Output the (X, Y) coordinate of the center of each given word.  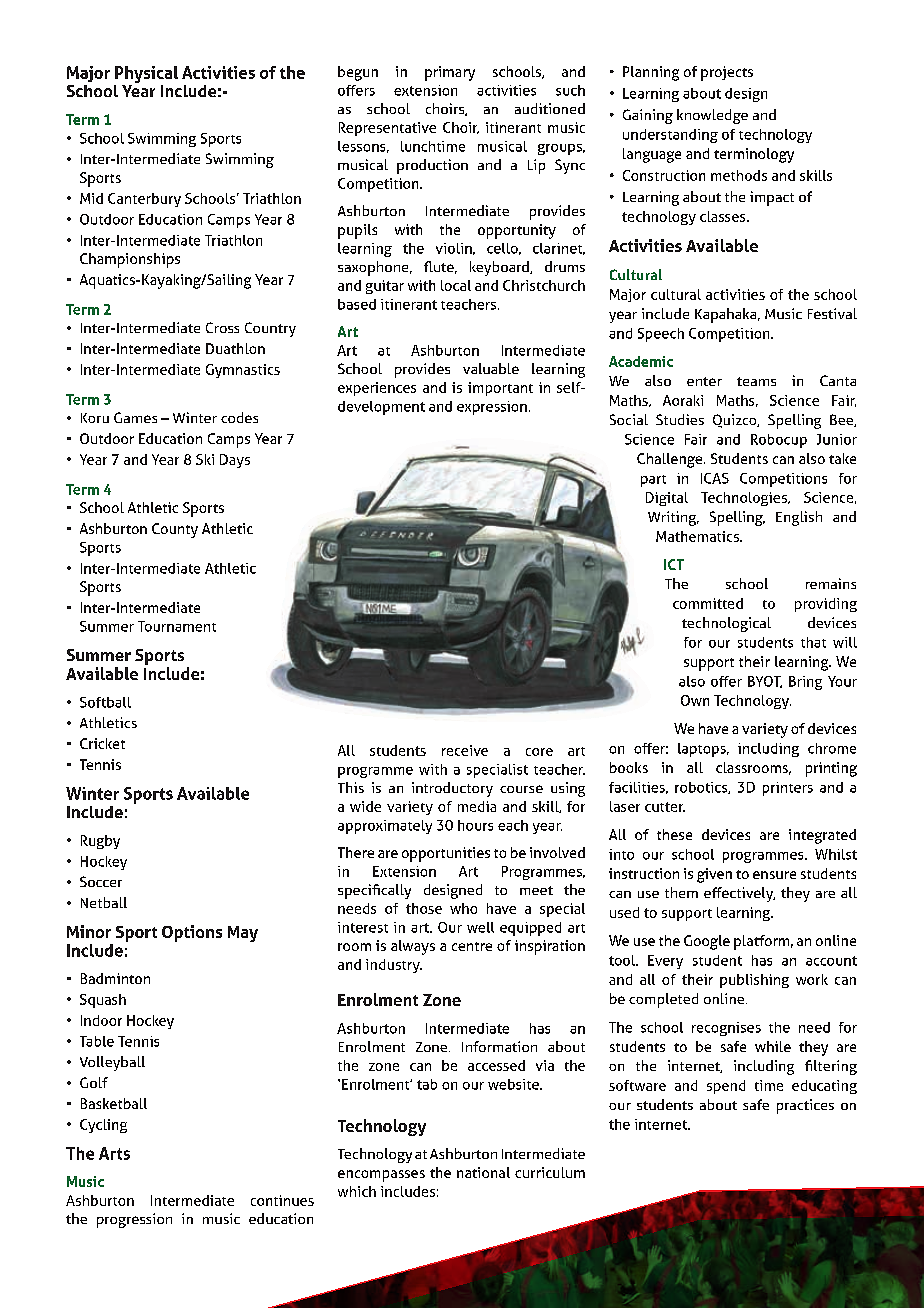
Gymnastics (243, 371)
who (463, 908)
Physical (146, 74)
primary (450, 73)
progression (134, 1220)
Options (192, 933)
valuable (491, 368)
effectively (739, 894)
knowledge (712, 116)
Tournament (177, 626)
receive (465, 750)
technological (726, 624)
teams (756, 381)
